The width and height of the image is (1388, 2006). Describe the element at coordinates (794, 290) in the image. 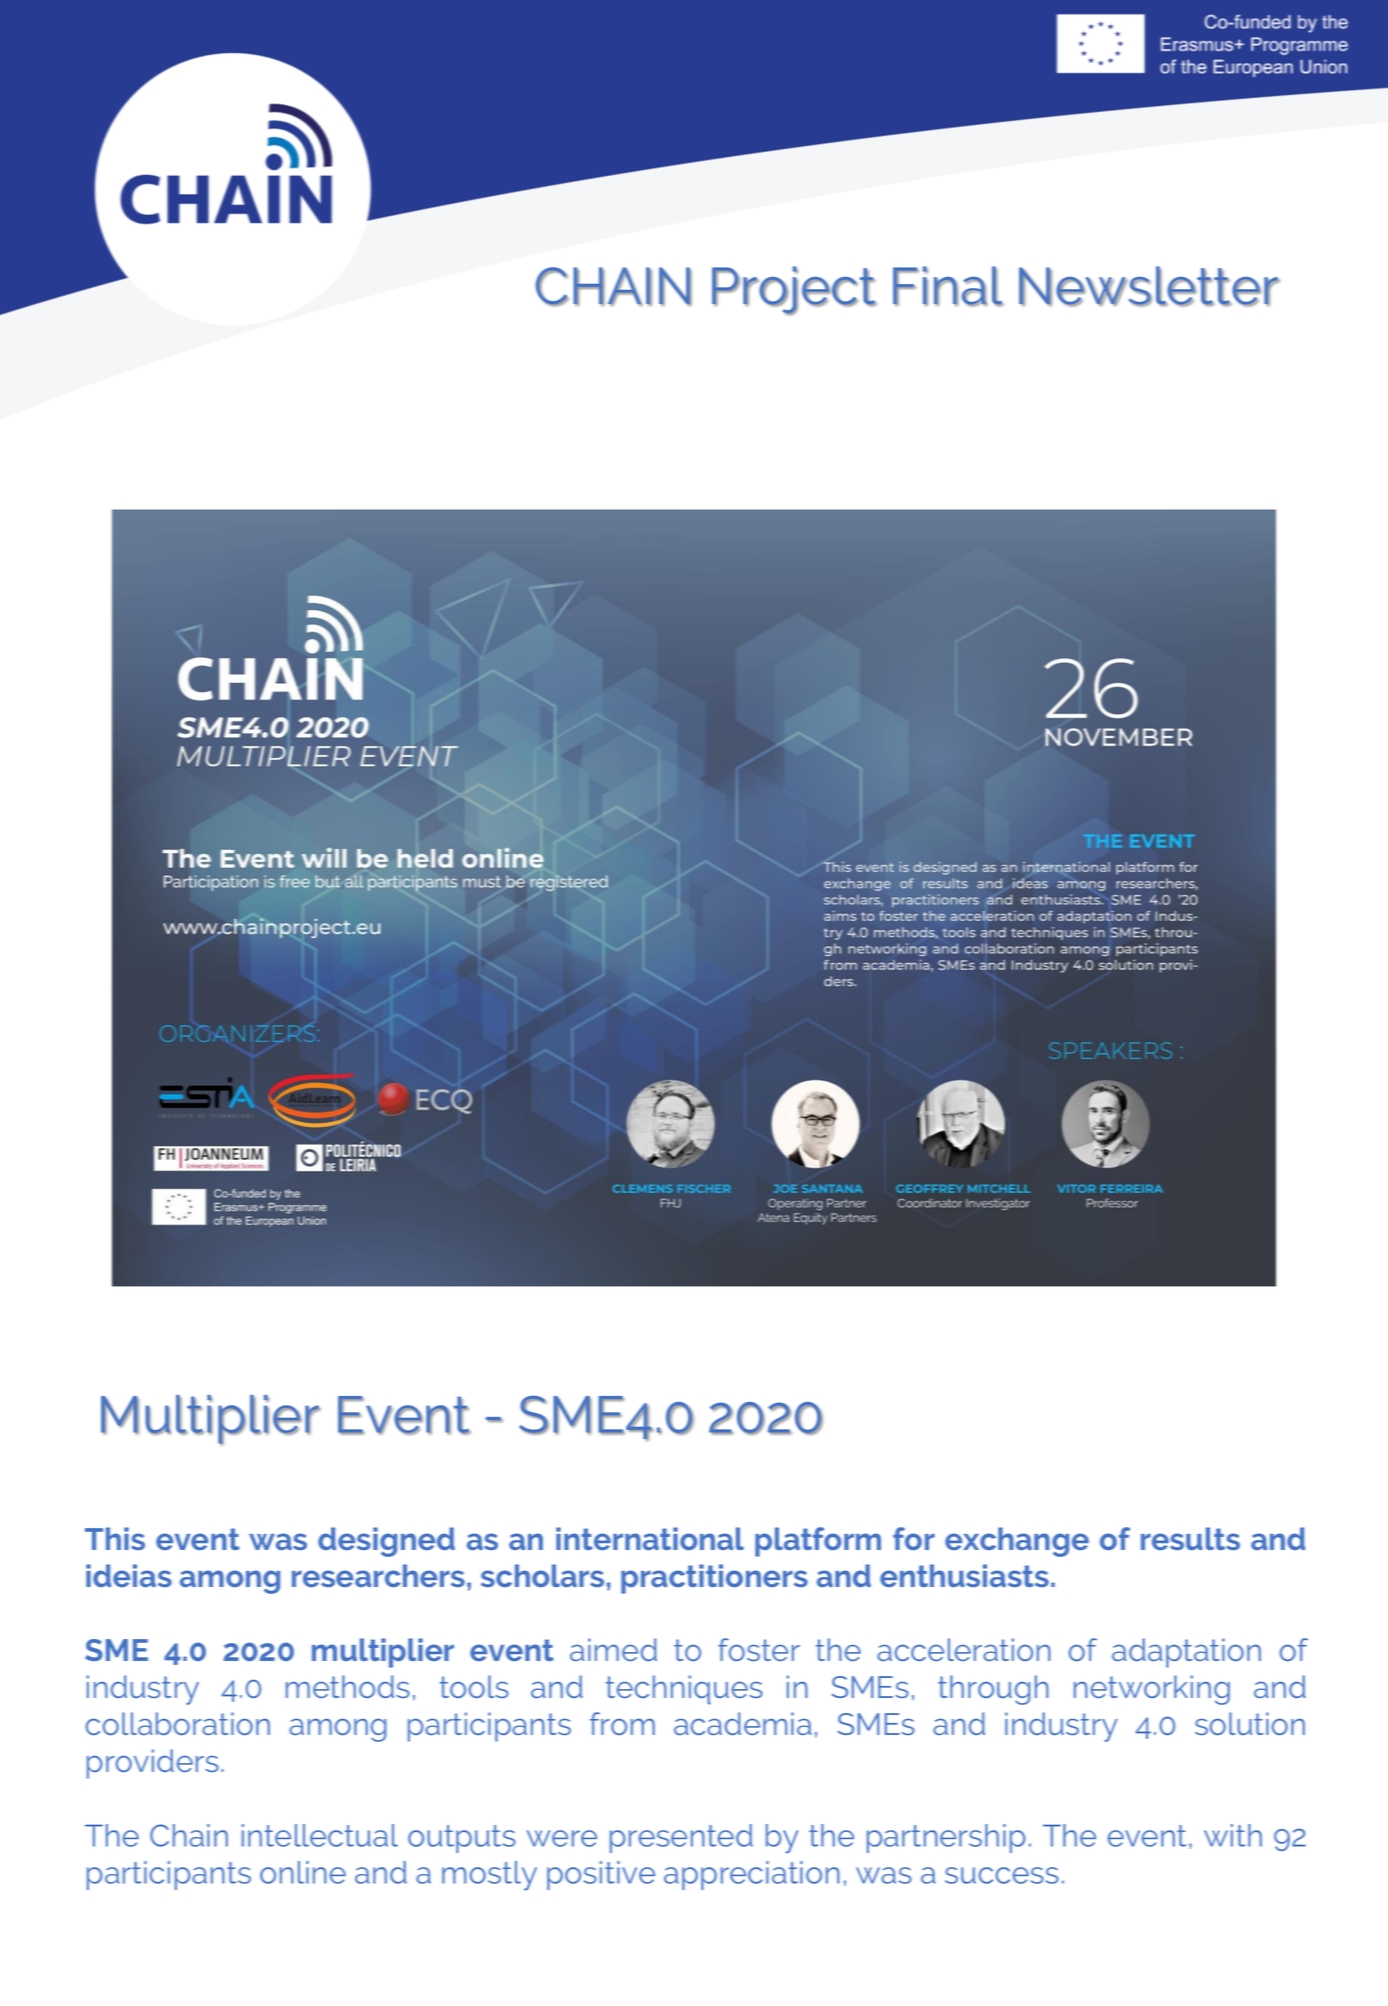

I see `Project` at that location.
